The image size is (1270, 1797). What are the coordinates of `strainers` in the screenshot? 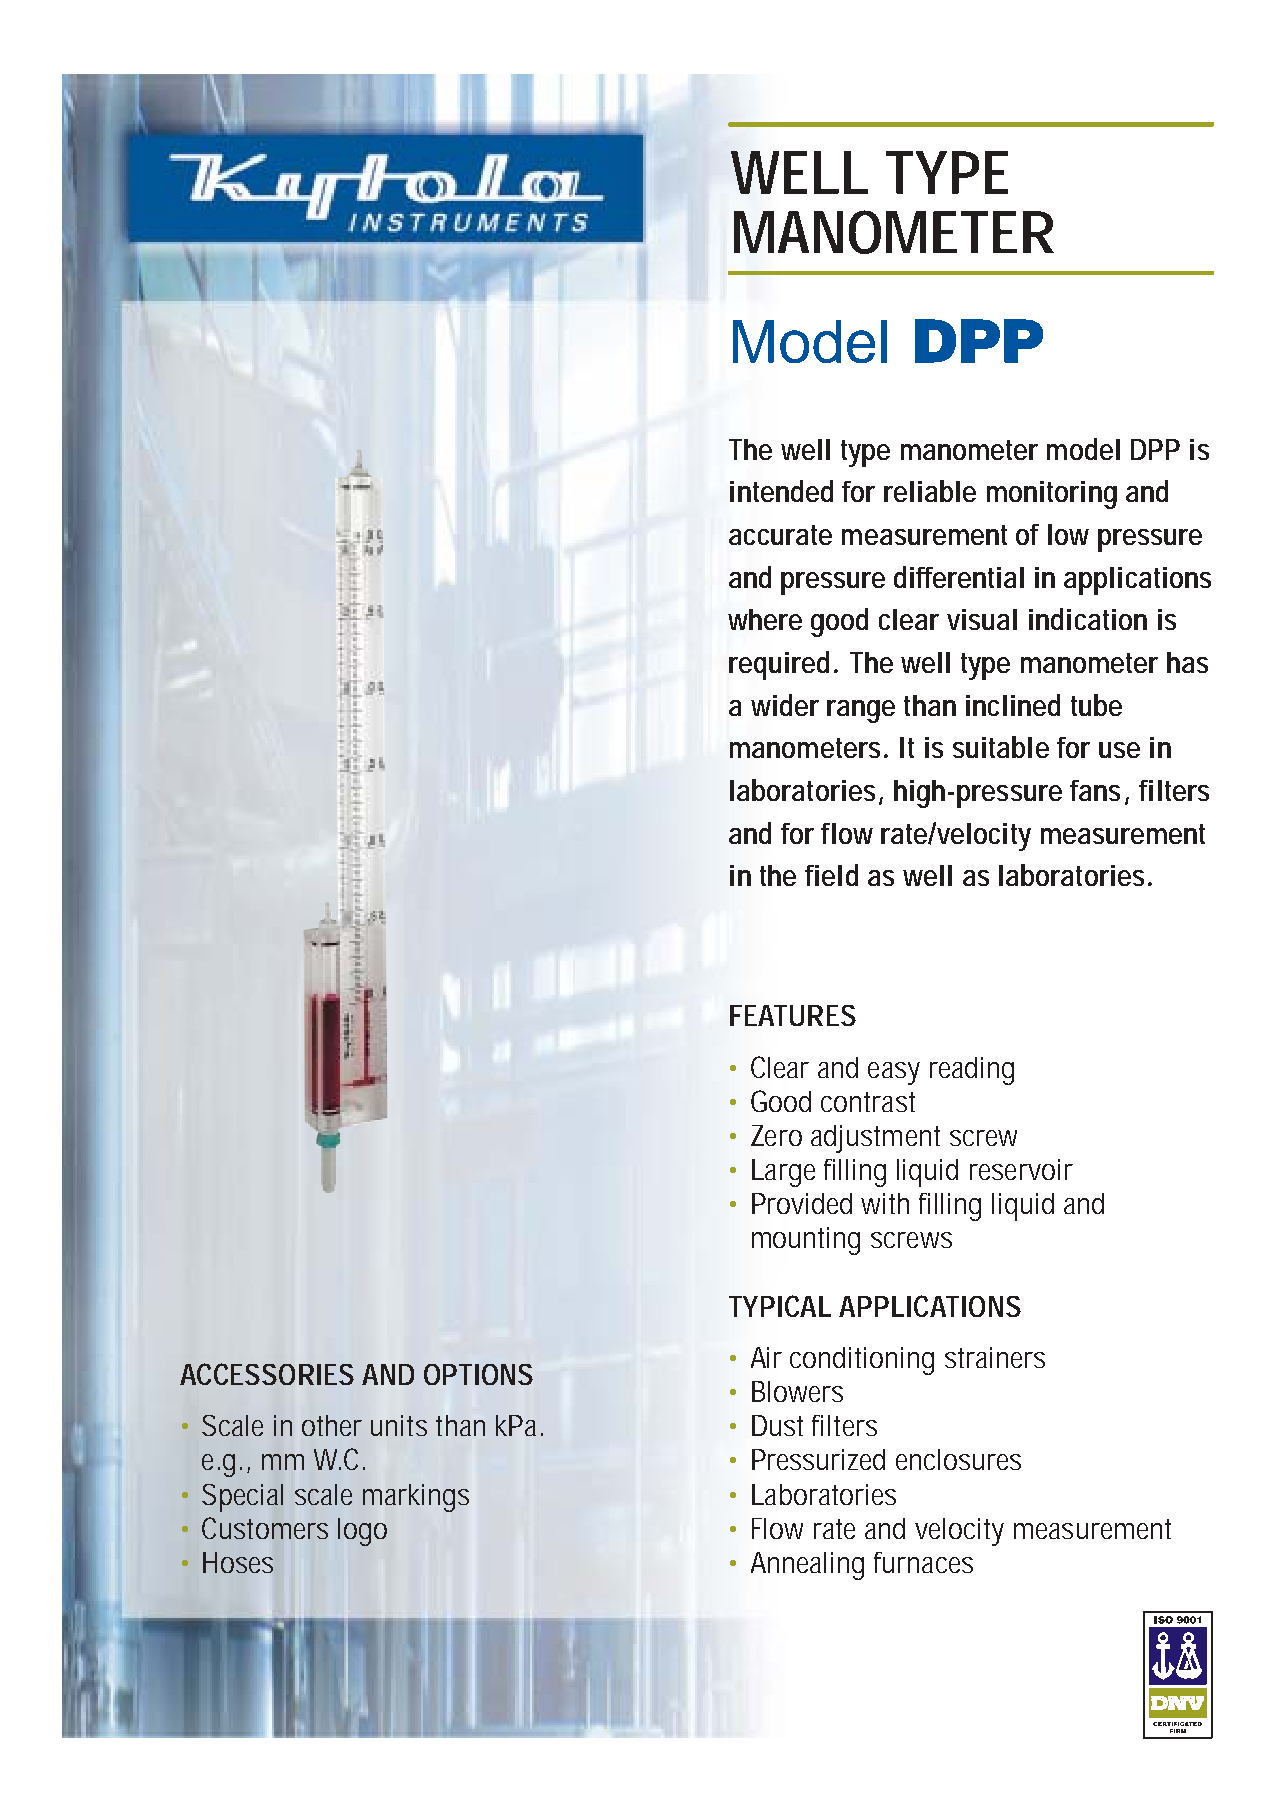 It's located at (995, 1357).
